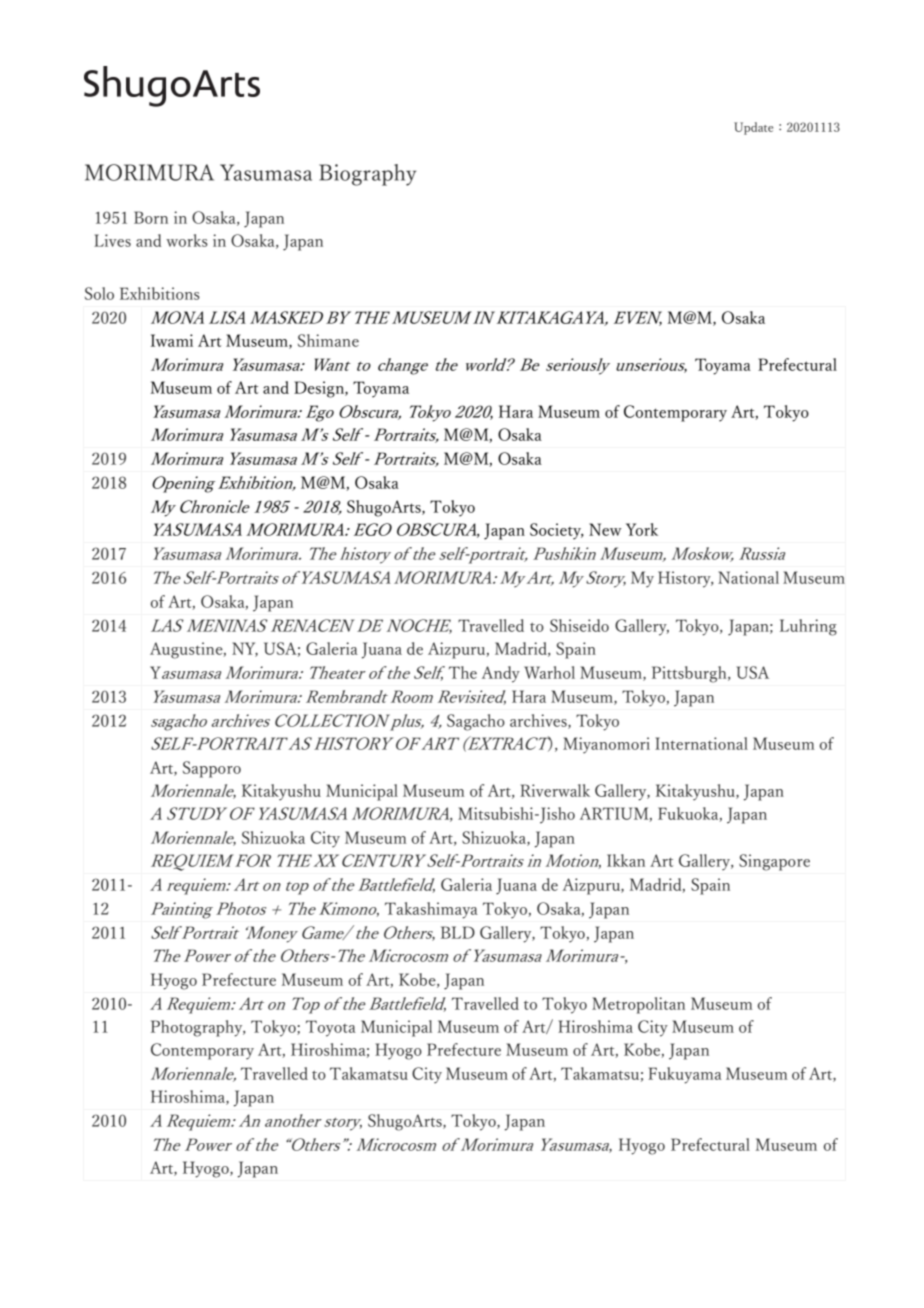 The height and width of the screenshot is (1308, 924). I want to click on New, so click(605, 529).
